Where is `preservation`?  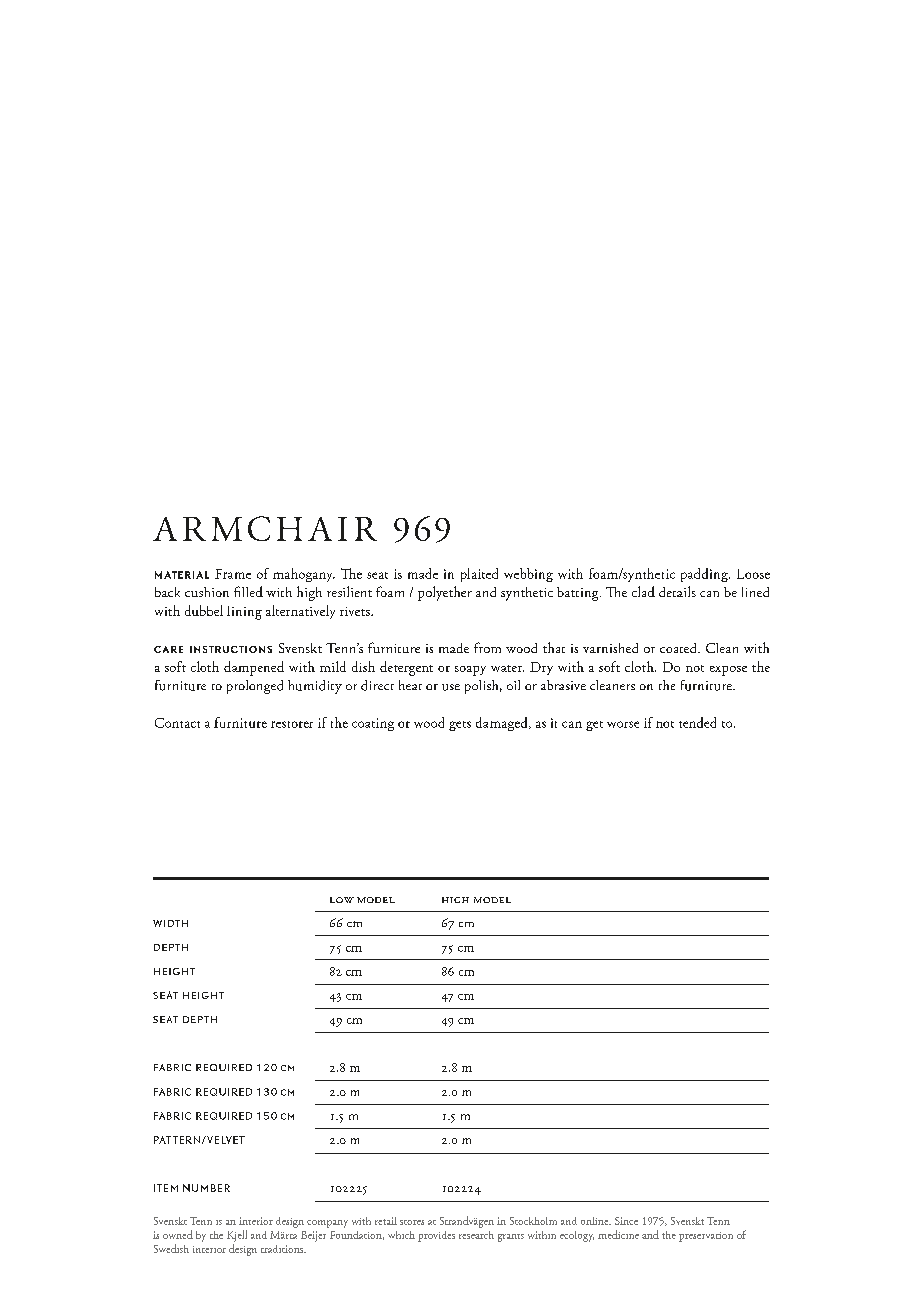 preservation is located at coordinates (706, 1237).
